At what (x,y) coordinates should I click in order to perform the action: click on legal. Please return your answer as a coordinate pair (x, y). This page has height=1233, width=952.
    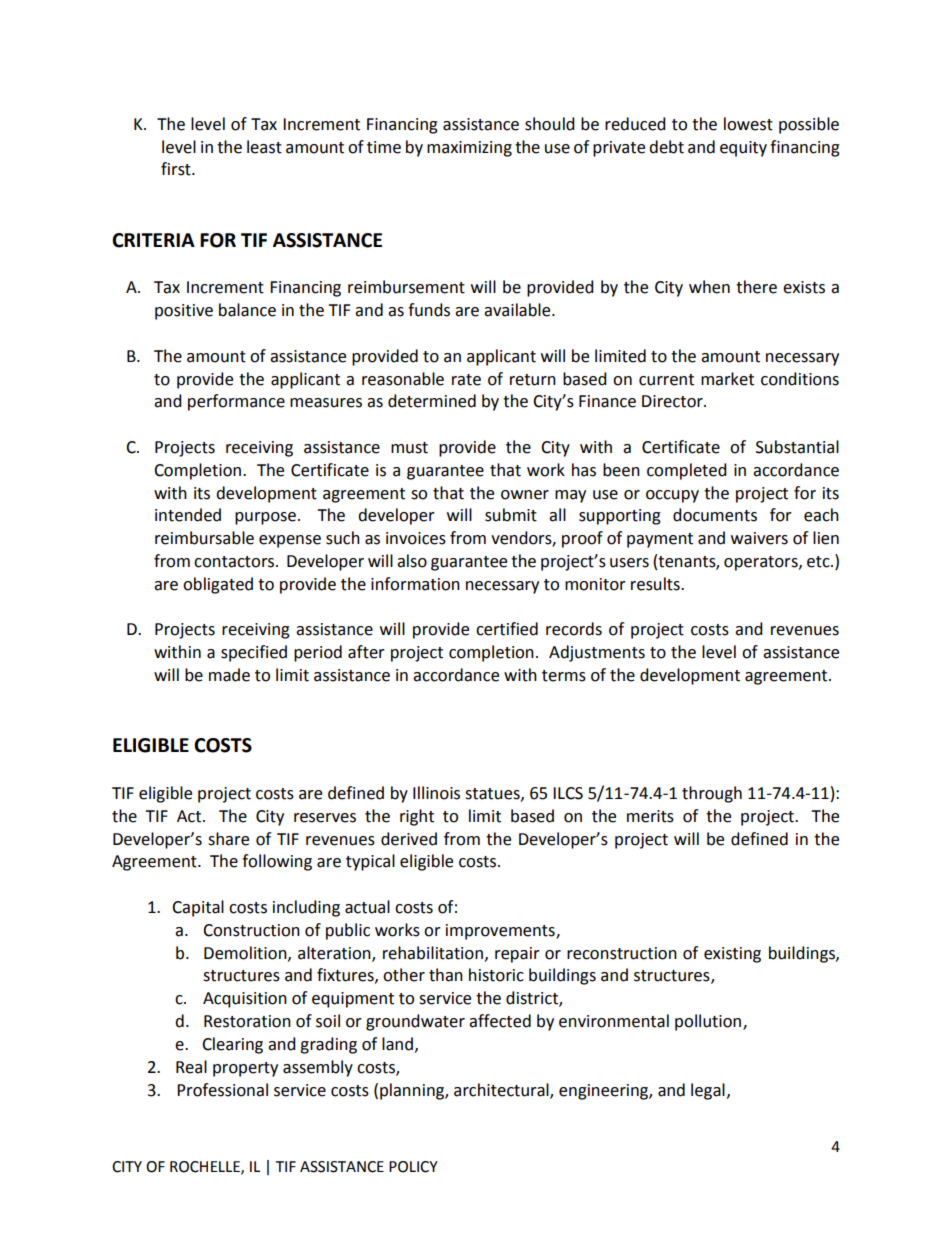
    Looking at the image, I should click on (708, 1091).
